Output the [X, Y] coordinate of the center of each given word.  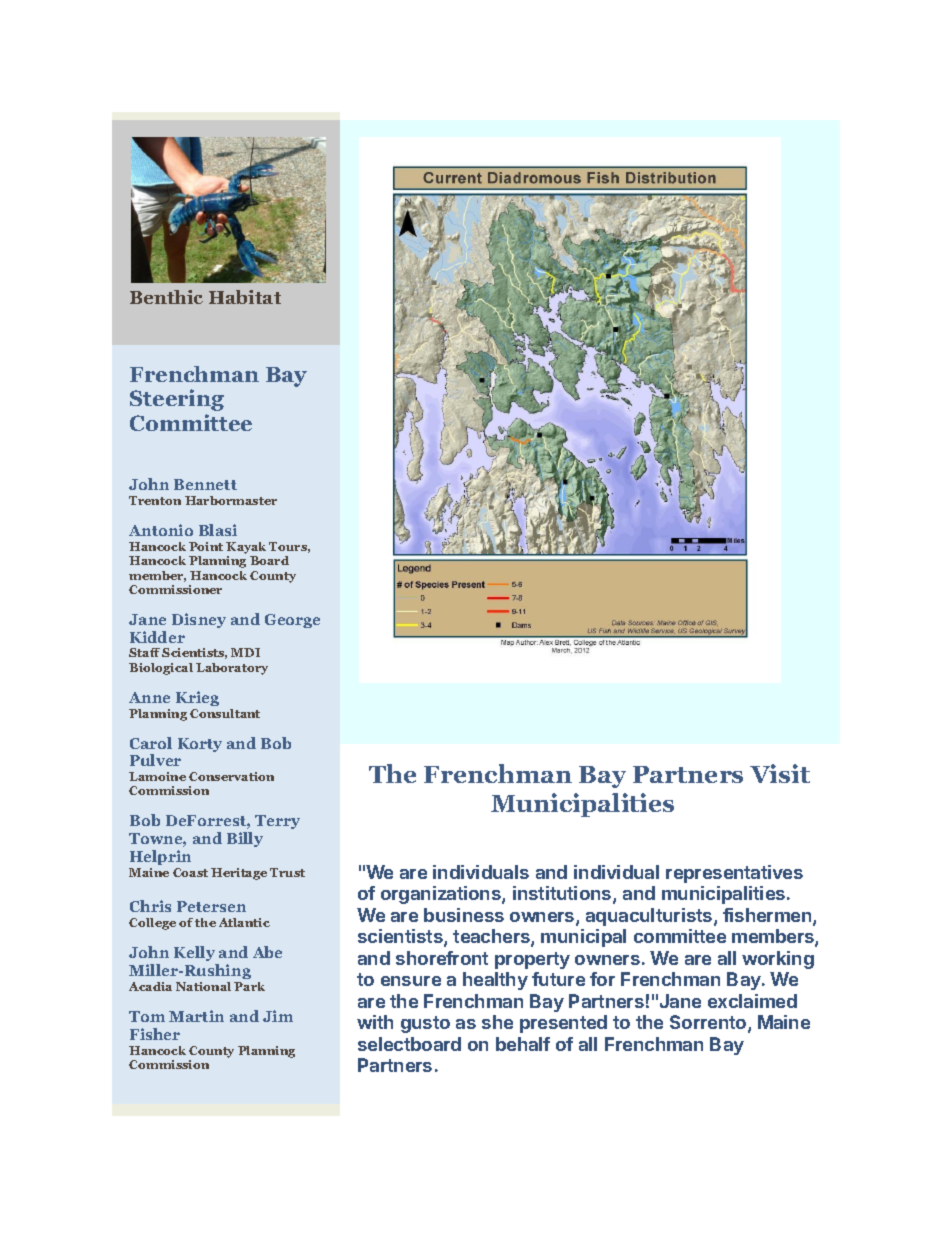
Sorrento [709, 1023]
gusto [425, 1024]
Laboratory [232, 669]
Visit [780, 773]
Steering [177, 400]
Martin [196, 1016]
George [292, 621]
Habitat [245, 297]
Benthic [166, 297]
